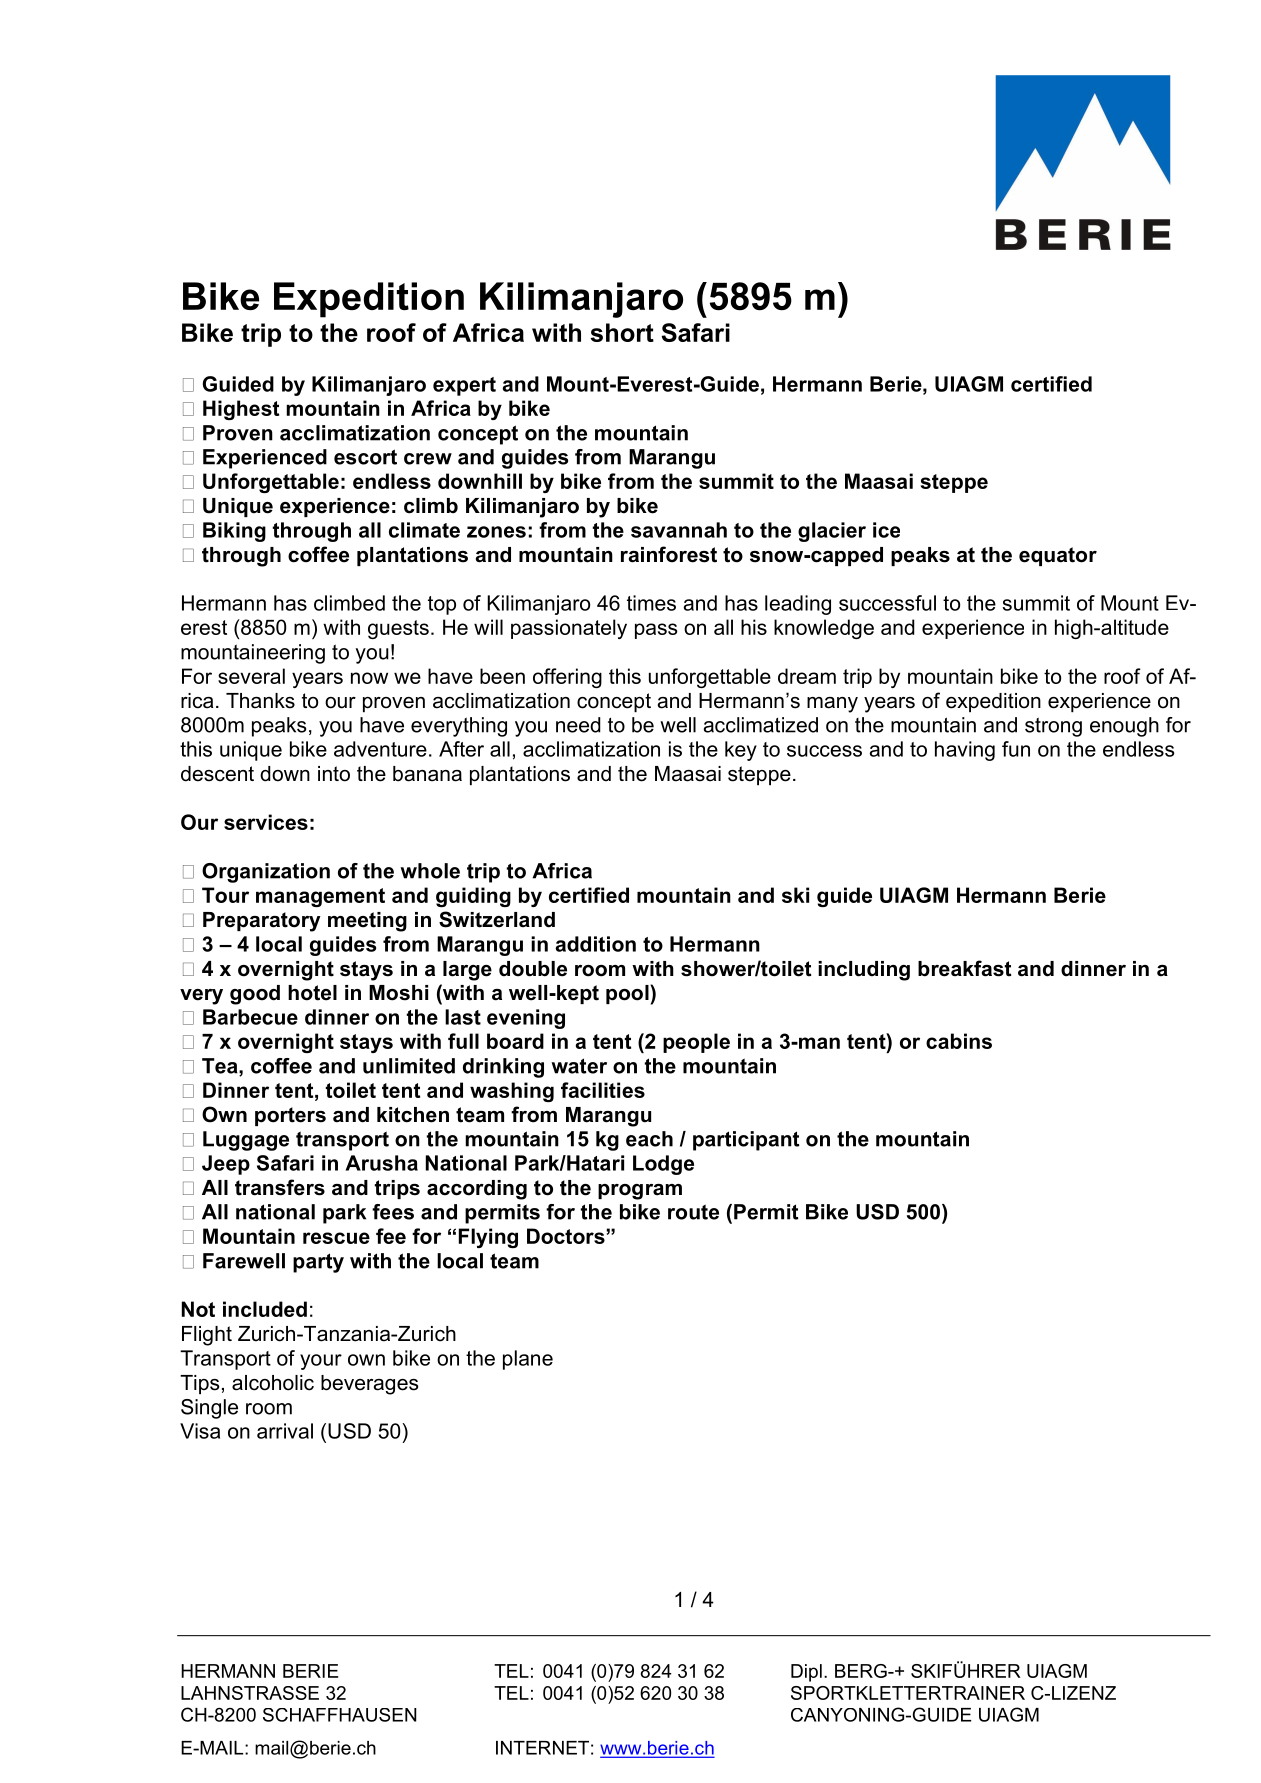 This screenshot has height=1783, width=1261. Describe the element at coordinates (693, 1212) in the screenshot. I see `route` at that location.
